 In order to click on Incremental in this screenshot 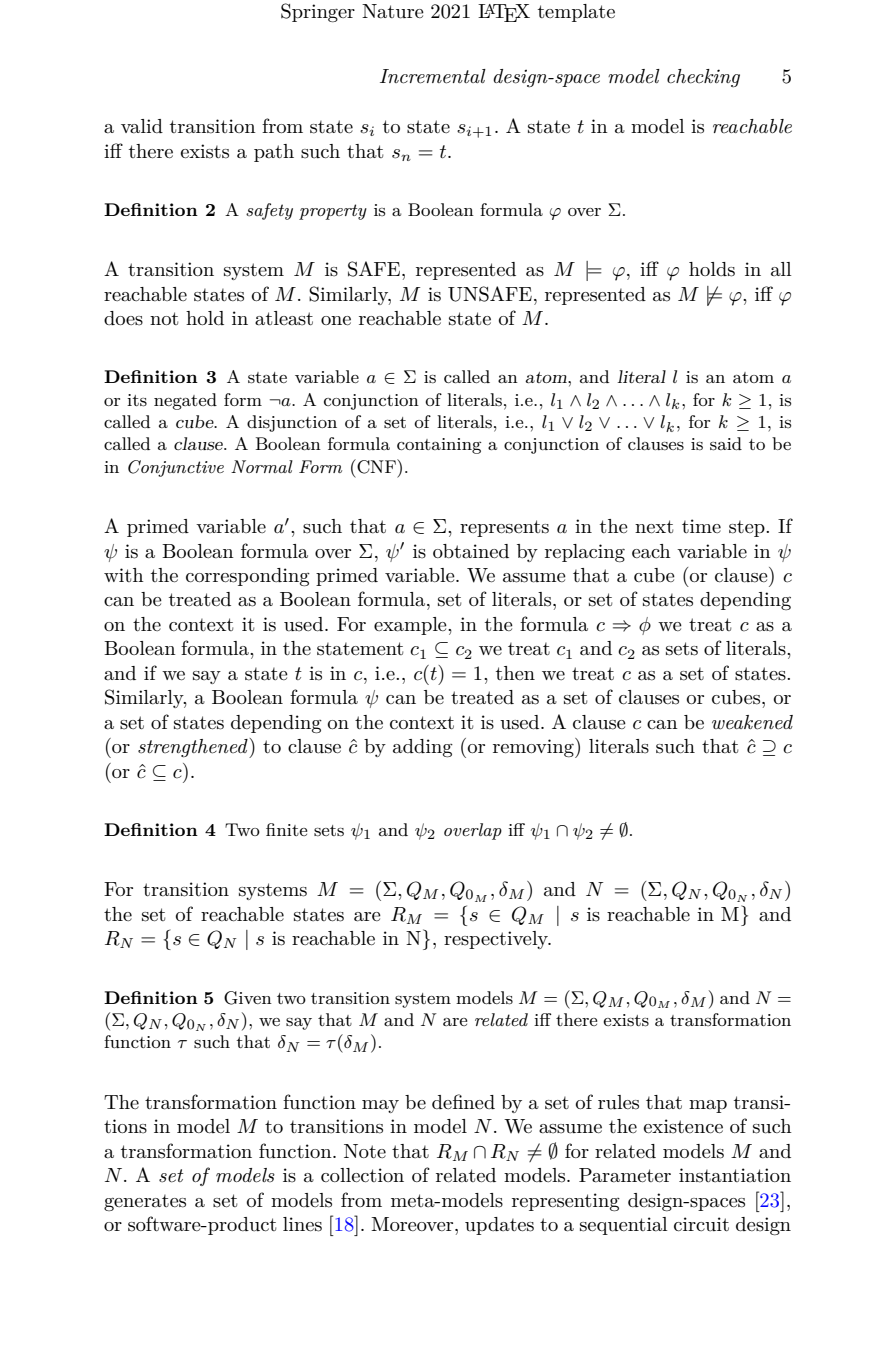, I will do `click(433, 76)`.
